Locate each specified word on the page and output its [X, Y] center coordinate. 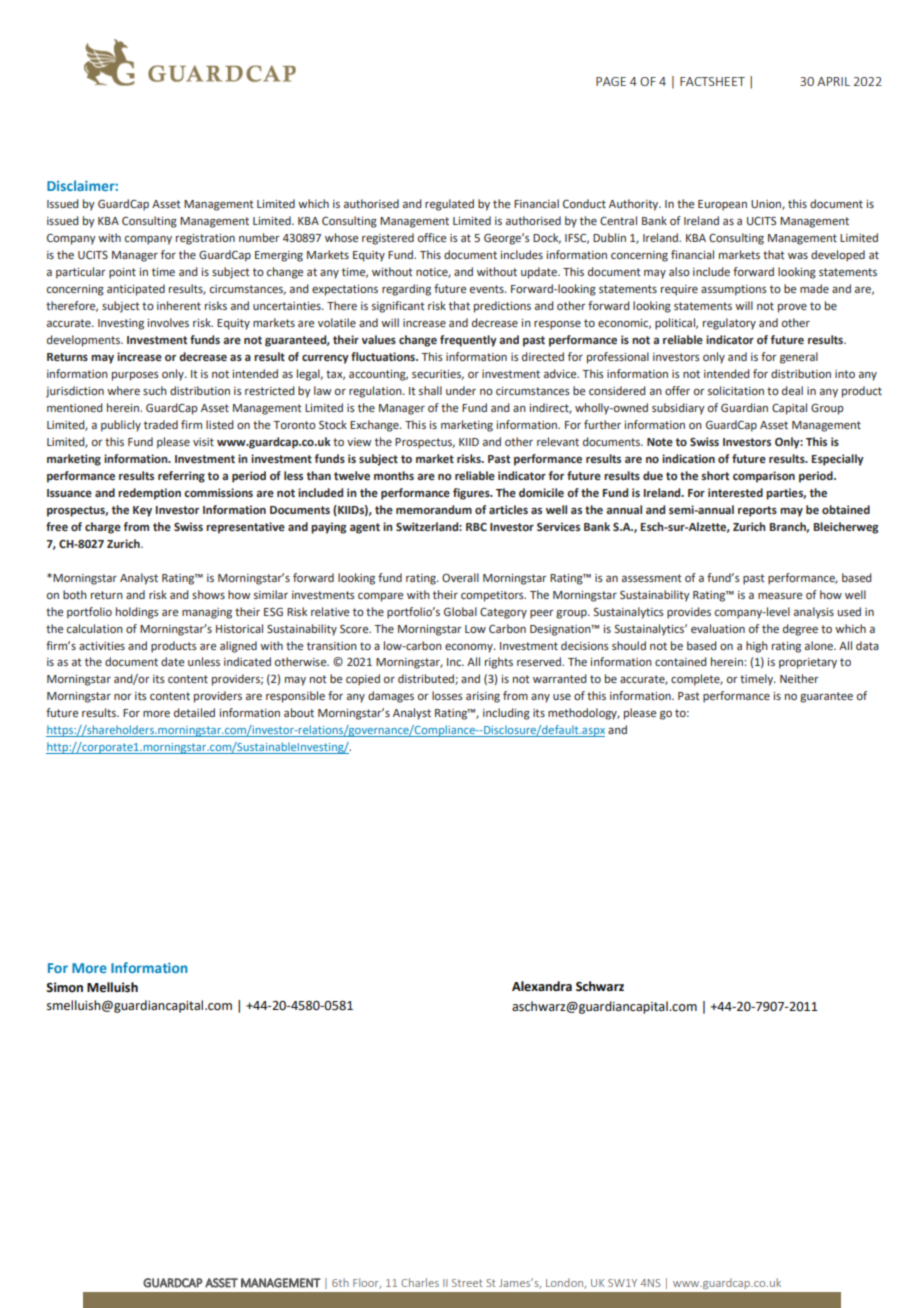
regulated [449, 205]
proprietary [808, 663]
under [461, 390]
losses [447, 695]
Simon [64, 987]
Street [467, 1283]
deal [792, 390]
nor [123, 697]
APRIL [833, 81]
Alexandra [542, 986]
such [155, 390]
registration [205, 239]
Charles [420, 1282]
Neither [799, 678]
